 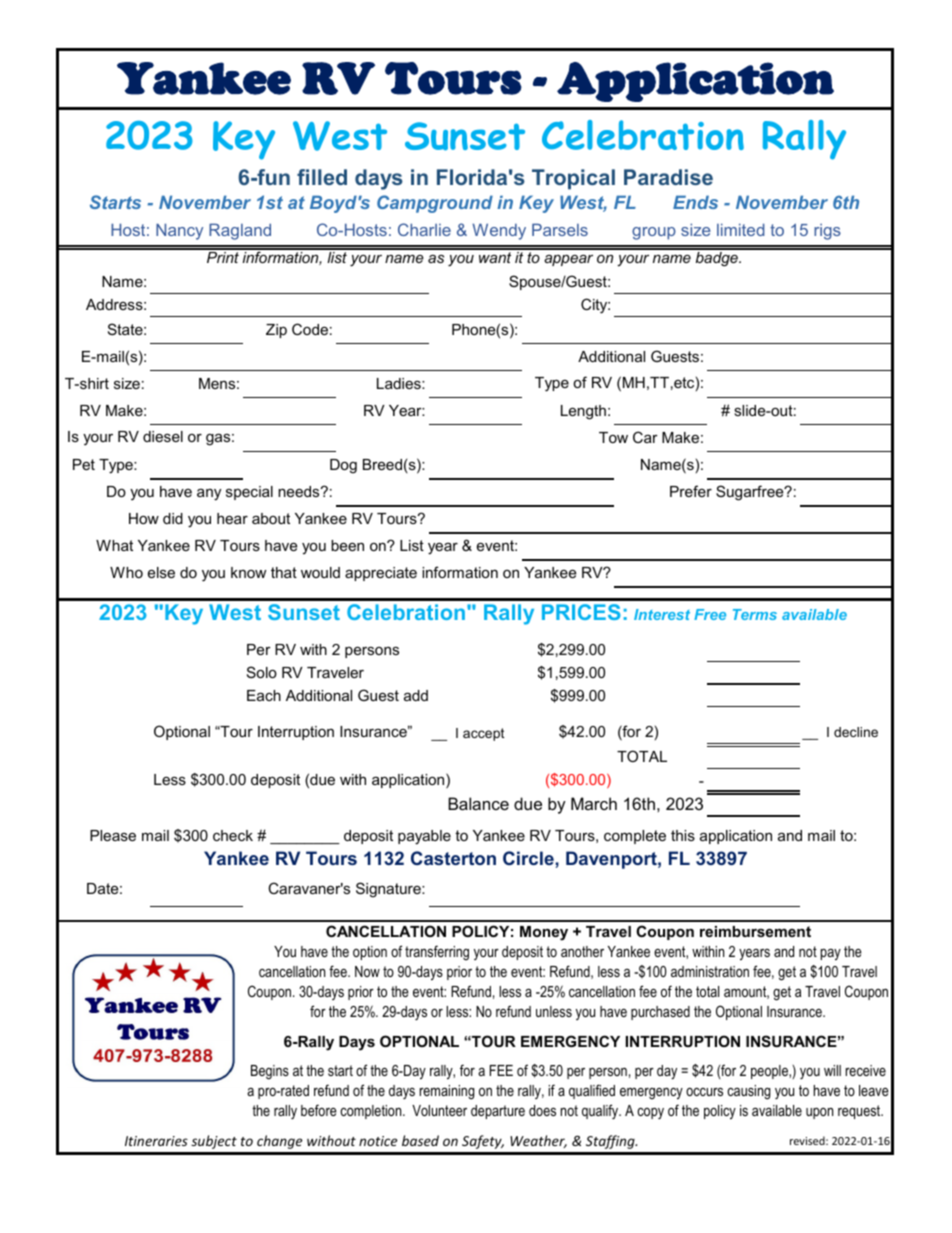 What do you see at coordinates (683, 835) in the screenshot?
I see `this` at bounding box center [683, 835].
